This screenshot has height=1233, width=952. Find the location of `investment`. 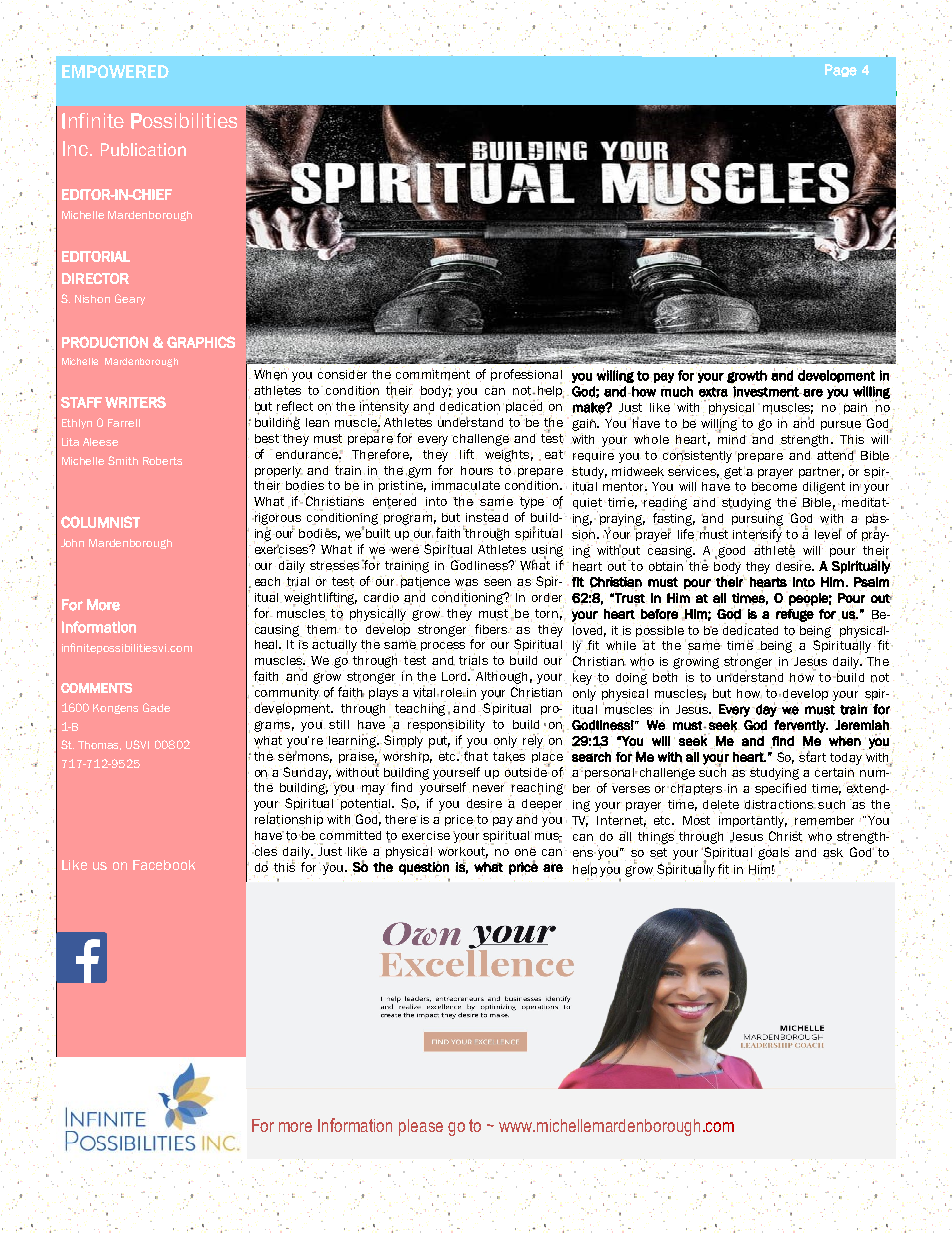

investment is located at coordinates (767, 391).
